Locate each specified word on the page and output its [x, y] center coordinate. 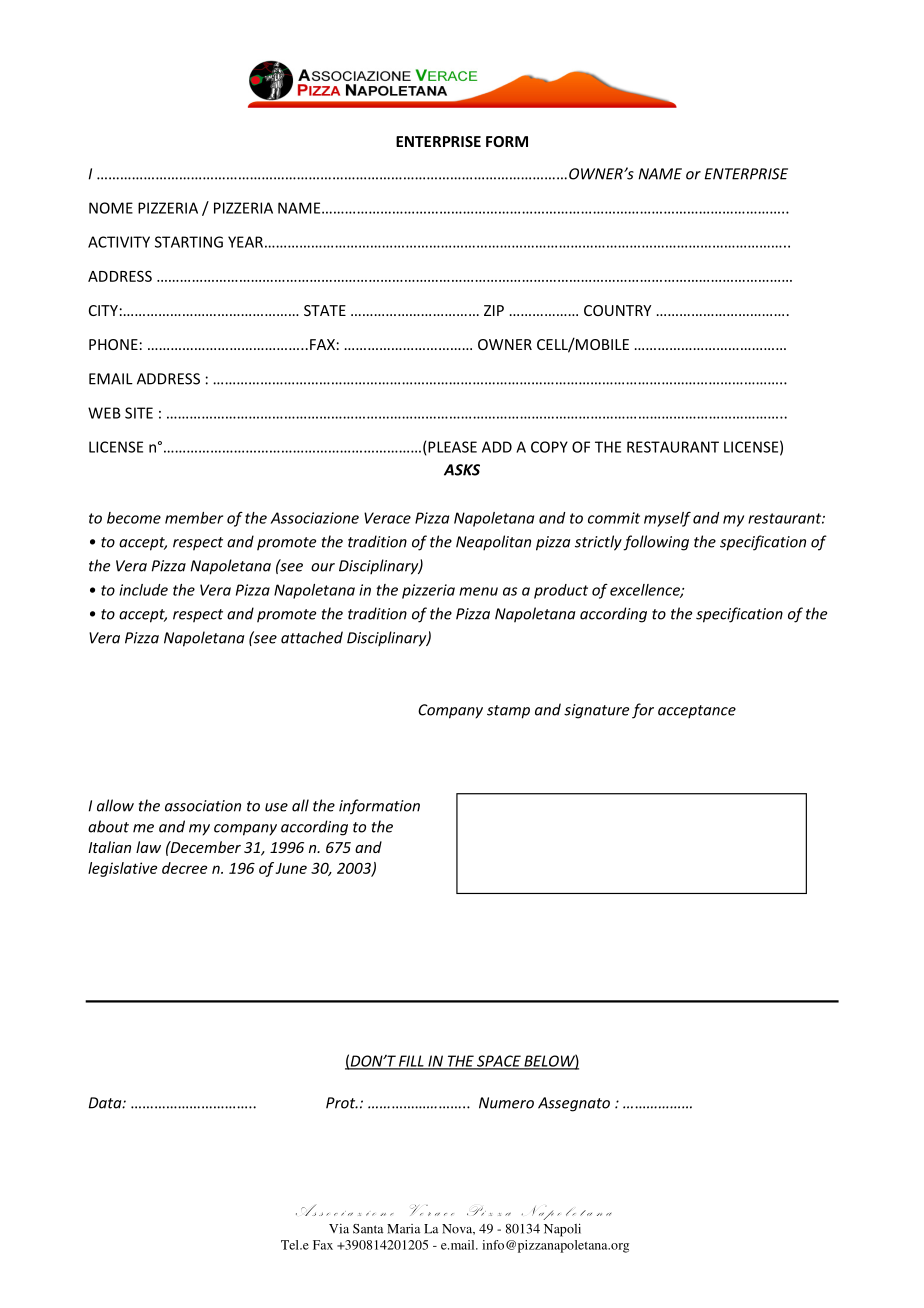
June [291, 868]
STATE [325, 310]
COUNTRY [617, 310]
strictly [598, 543]
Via [339, 1229]
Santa [368, 1229]
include [143, 590]
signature [596, 711]
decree [184, 868]
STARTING [189, 242]
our [323, 567]
